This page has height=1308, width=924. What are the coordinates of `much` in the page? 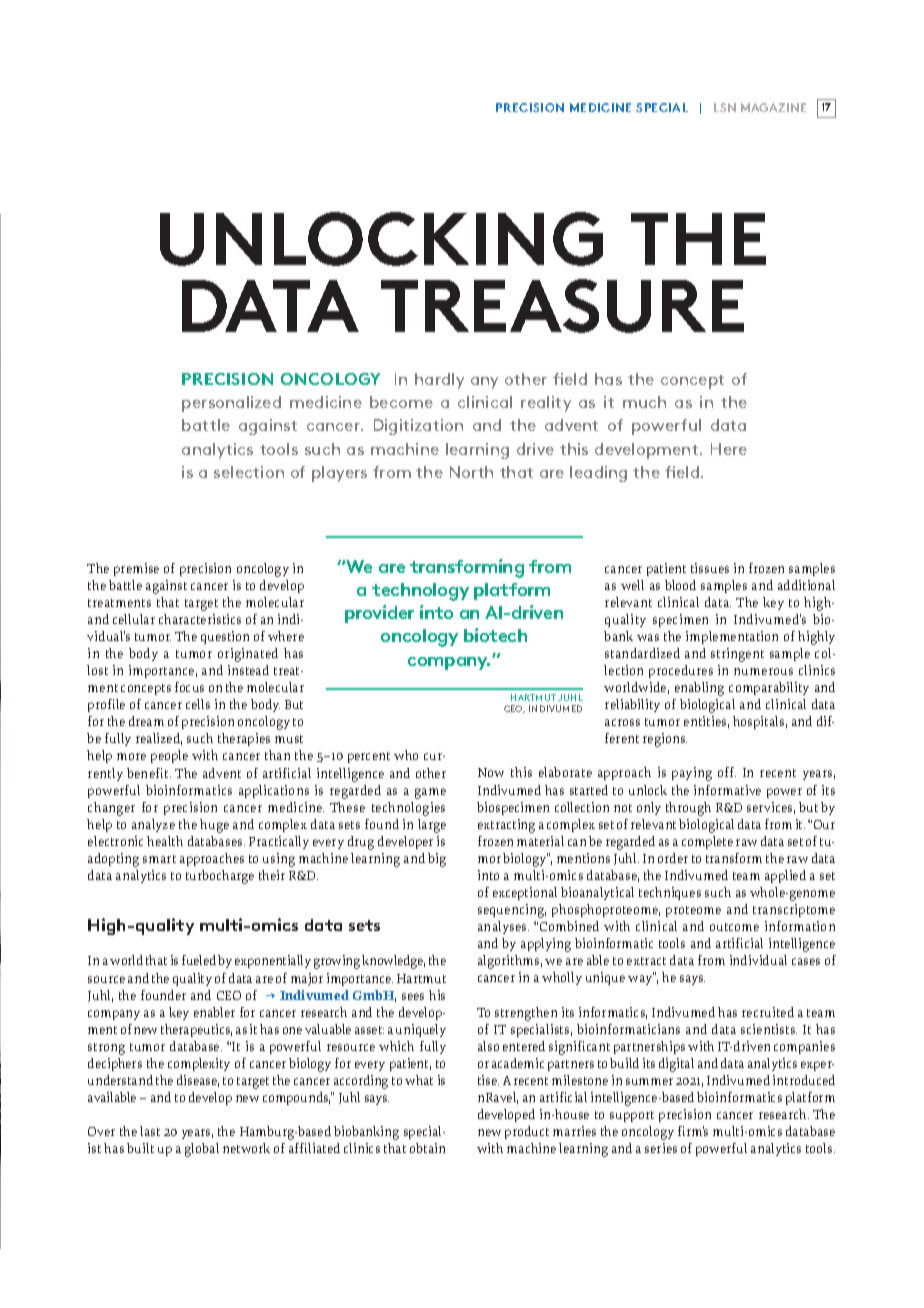 It's located at (644, 402).
